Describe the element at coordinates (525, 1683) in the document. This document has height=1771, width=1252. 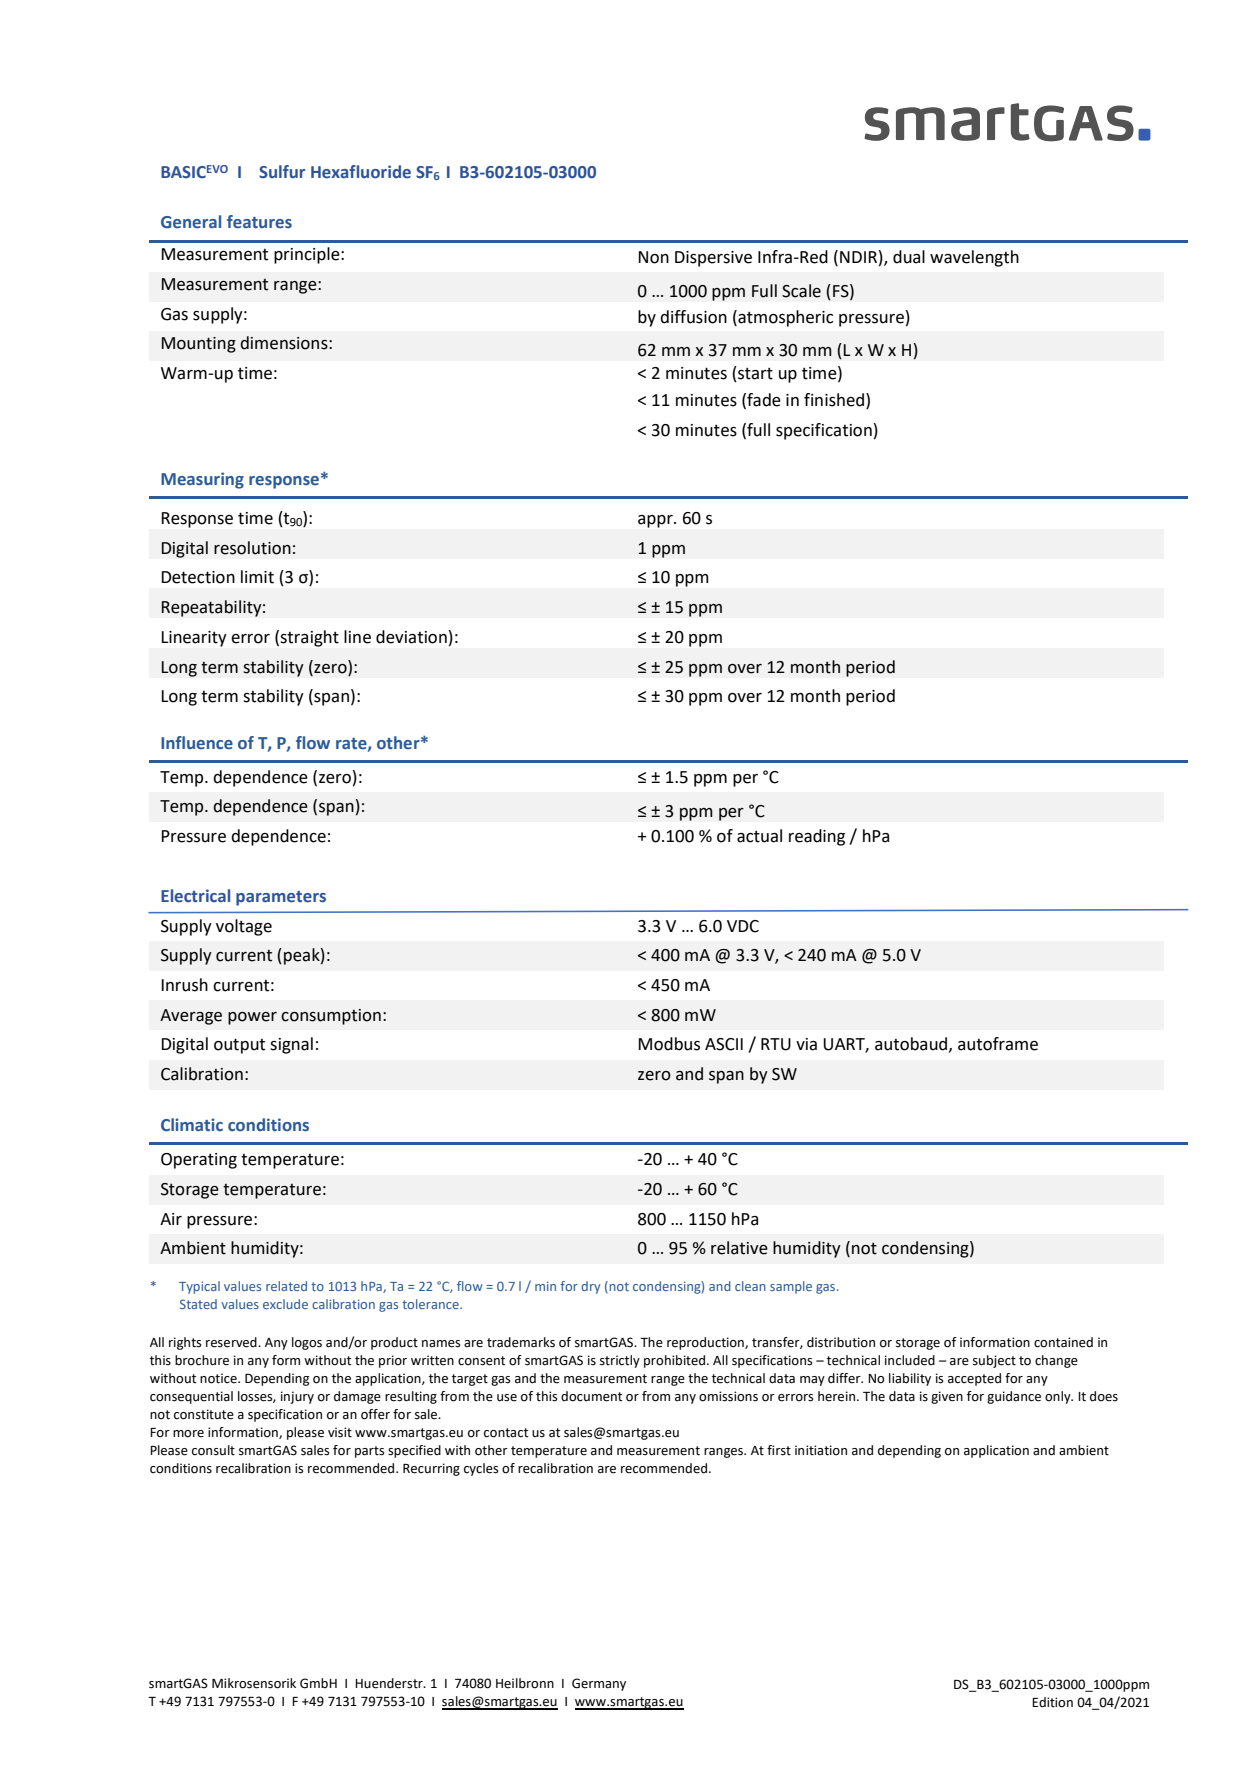
I see `Heilbronn` at that location.
